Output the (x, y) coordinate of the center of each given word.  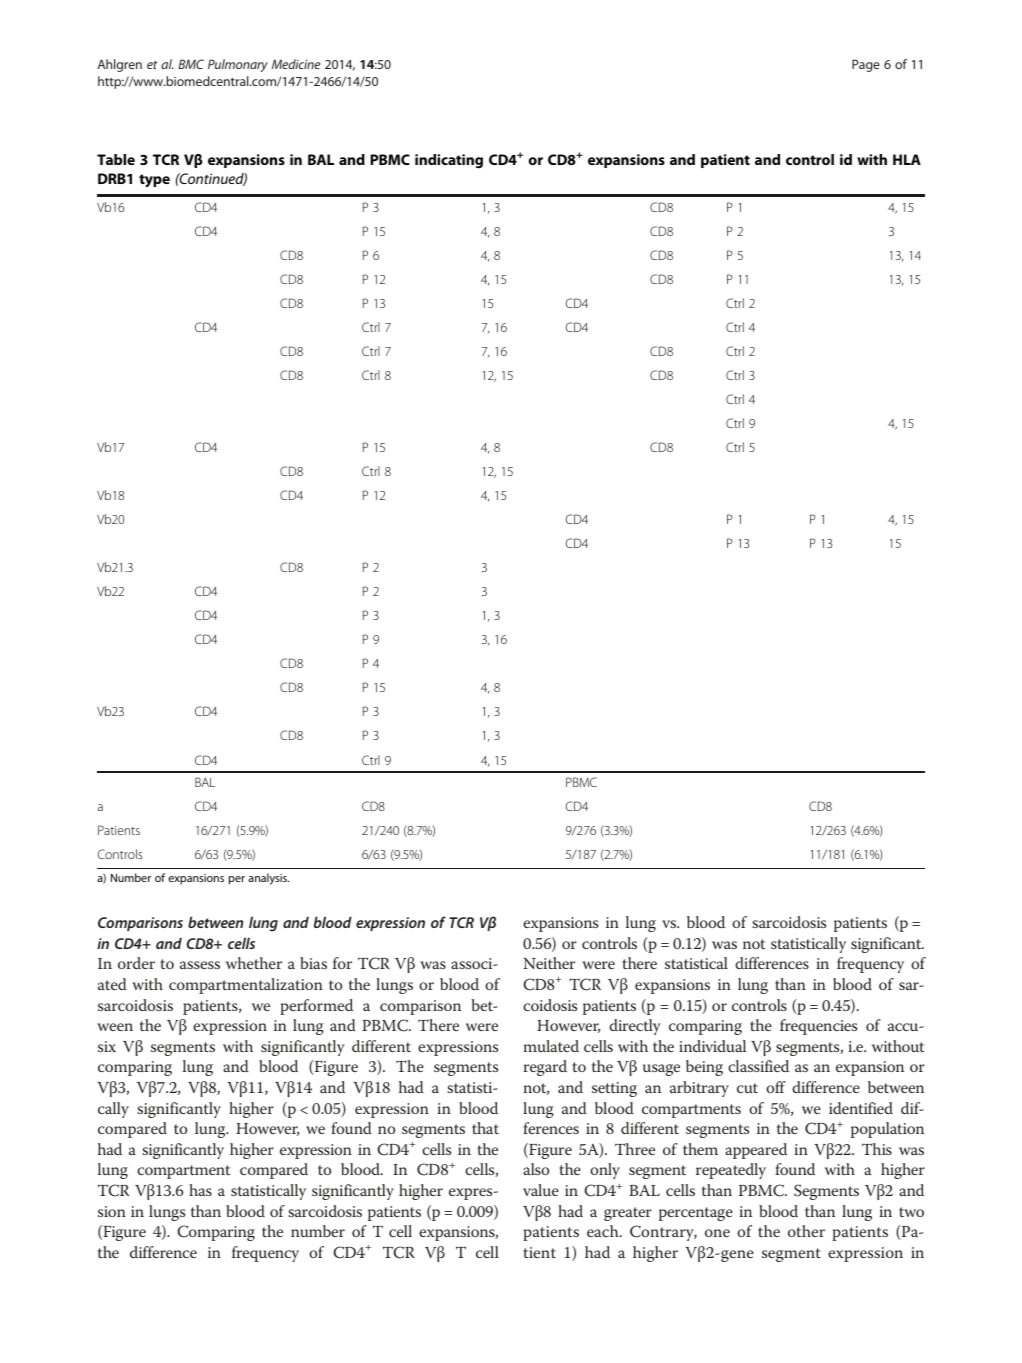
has (200, 1190)
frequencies (818, 1027)
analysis (268, 879)
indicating (449, 161)
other (806, 1231)
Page (866, 65)
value (541, 1190)
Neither (549, 963)
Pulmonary (238, 65)
